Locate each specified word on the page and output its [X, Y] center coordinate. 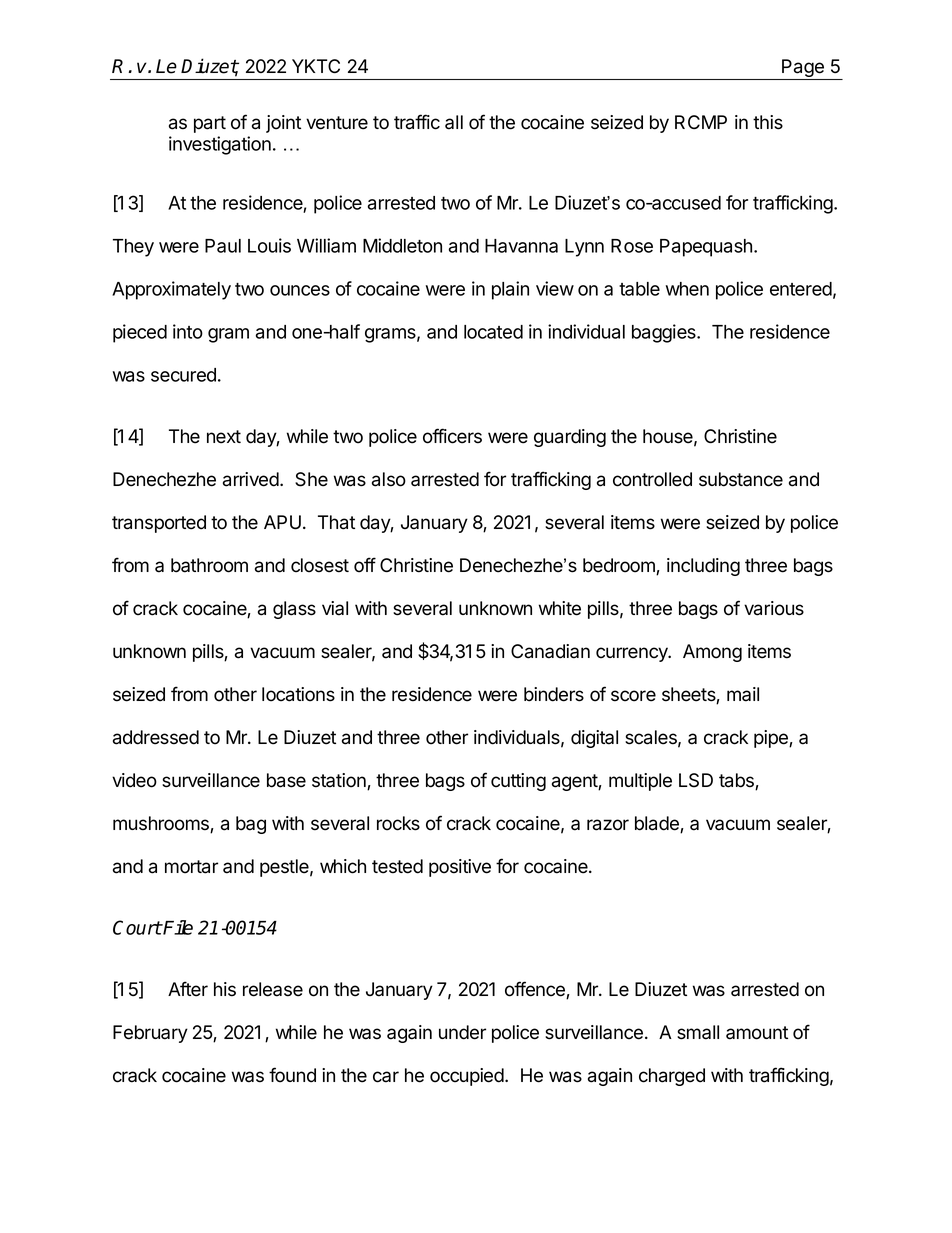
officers [452, 436]
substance [741, 479]
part [210, 124]
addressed [156, 737]
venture [337, 123]
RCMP [701, 122]
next [224, 437]
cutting [518, 782]
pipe [772, 739]
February [150, 1034]
